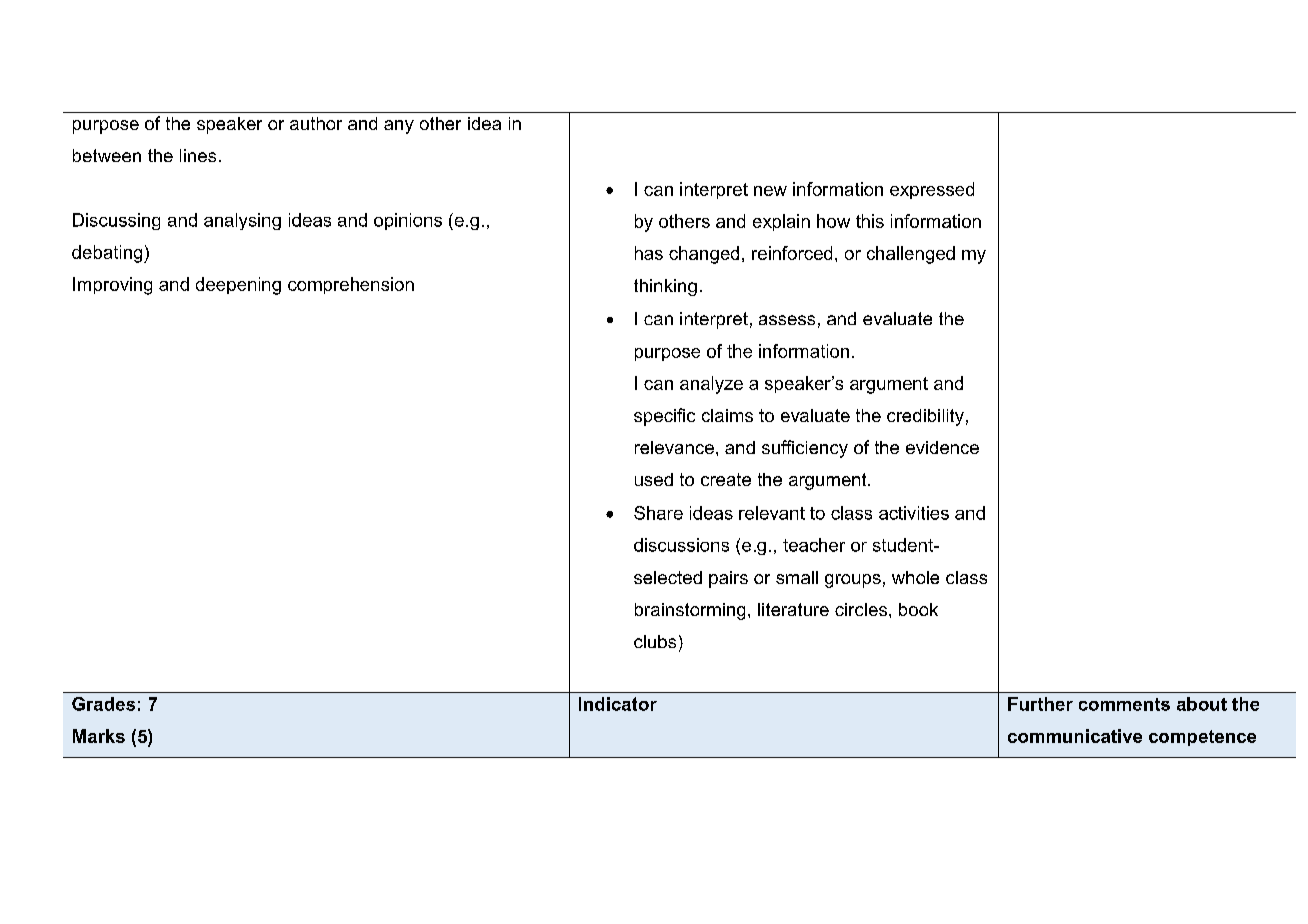 Image resolution: width=1308 pixels, height=924 pixels. What do you see at coordinates (103, 704) in the page?
I see `Grades` at bounding box center [103, 704].
